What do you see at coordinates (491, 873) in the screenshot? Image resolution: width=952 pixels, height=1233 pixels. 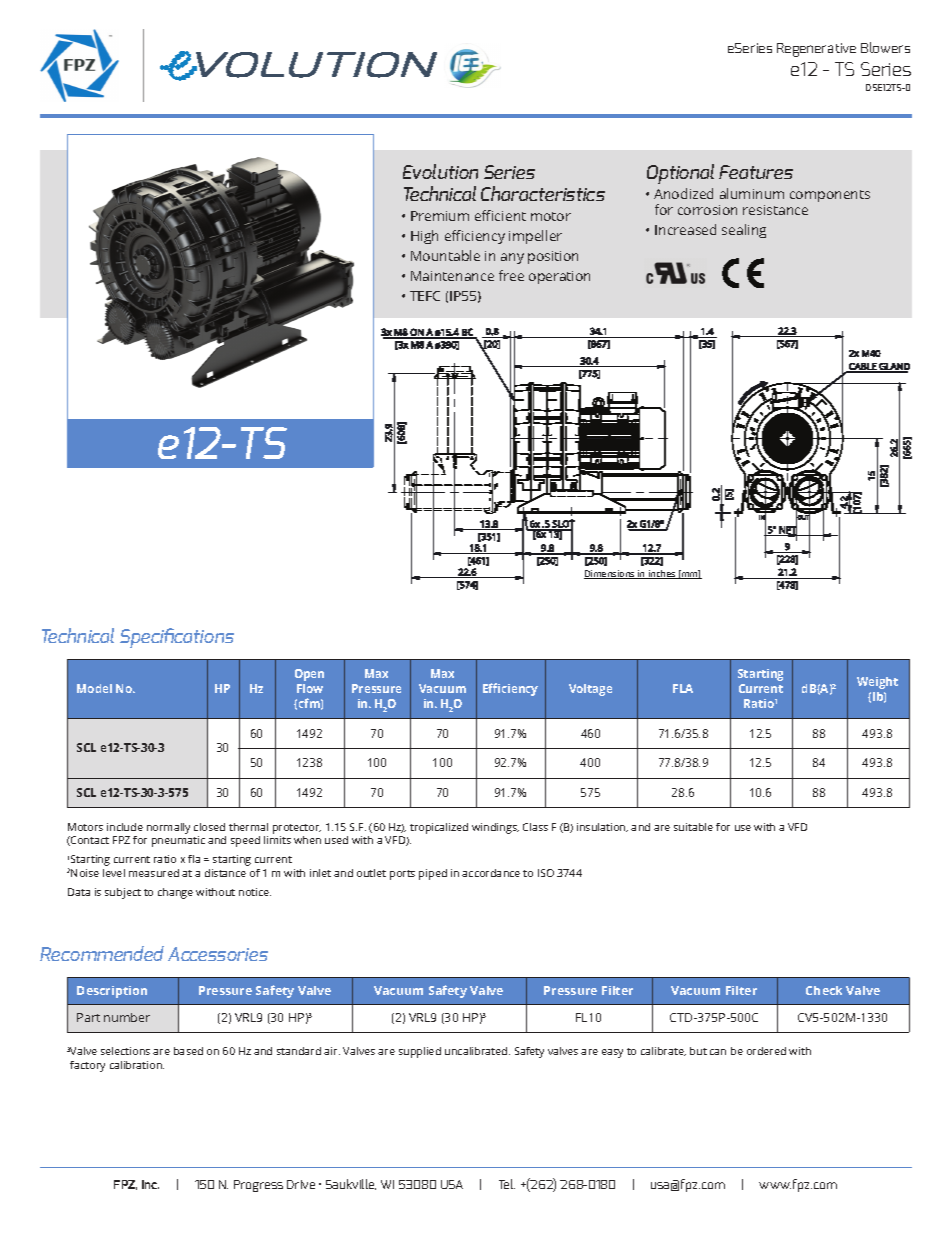 I see `accordance` at bounding box center [491, 873].
